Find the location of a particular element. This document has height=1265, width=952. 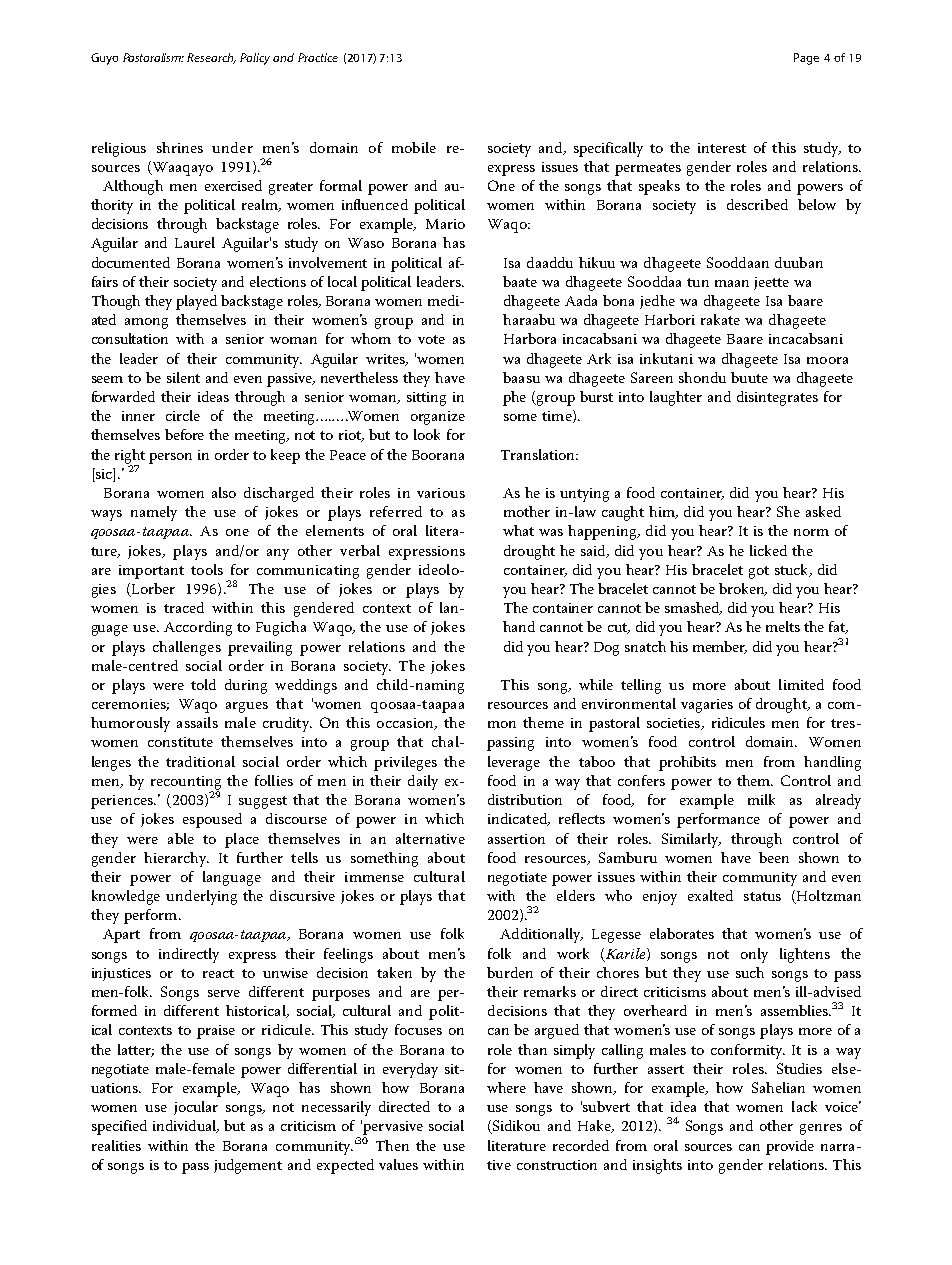

Research is located at coordinates (211, 58).
